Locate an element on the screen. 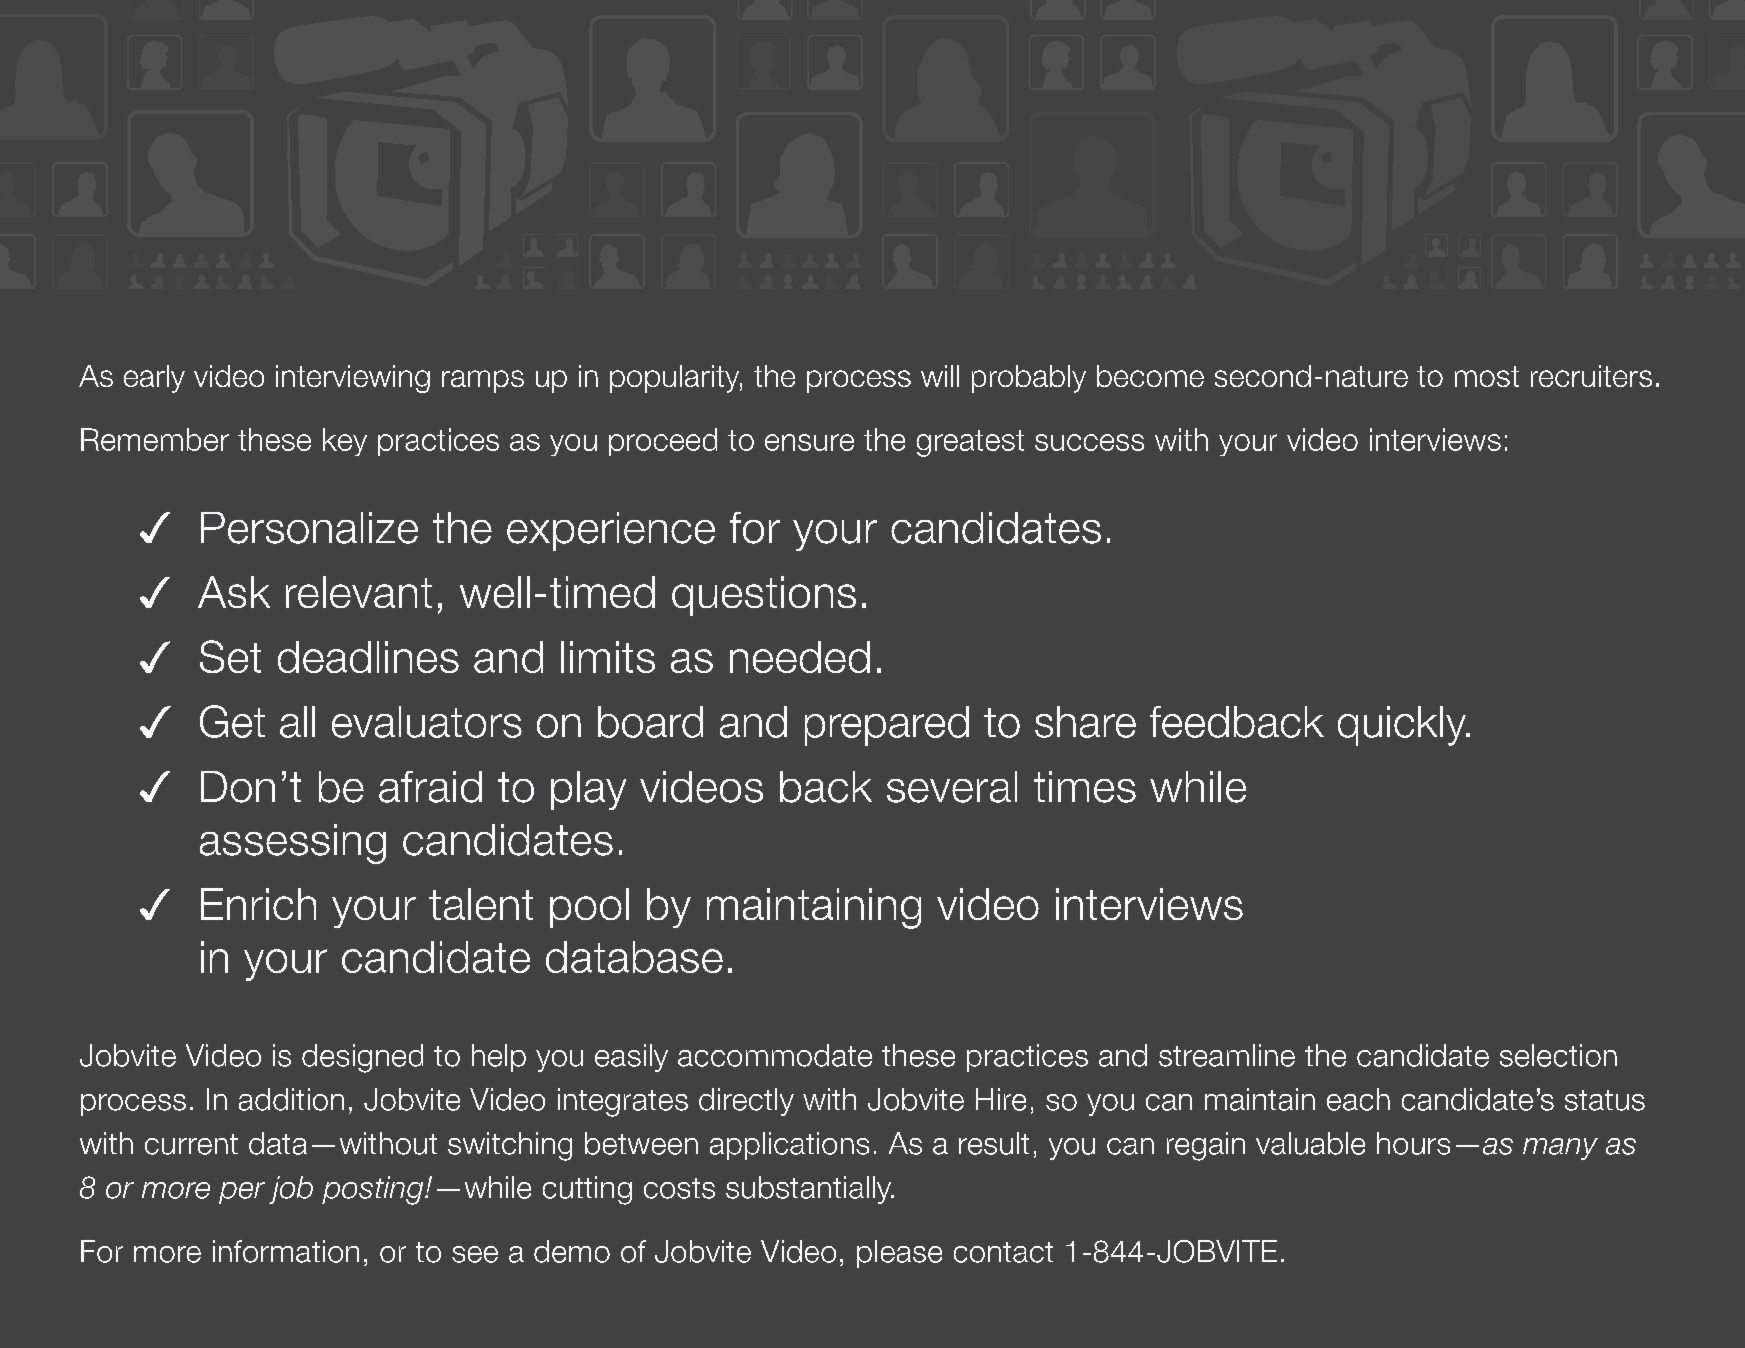 The image size is (1745, 1348). will is located at coordinates (940, 376).
